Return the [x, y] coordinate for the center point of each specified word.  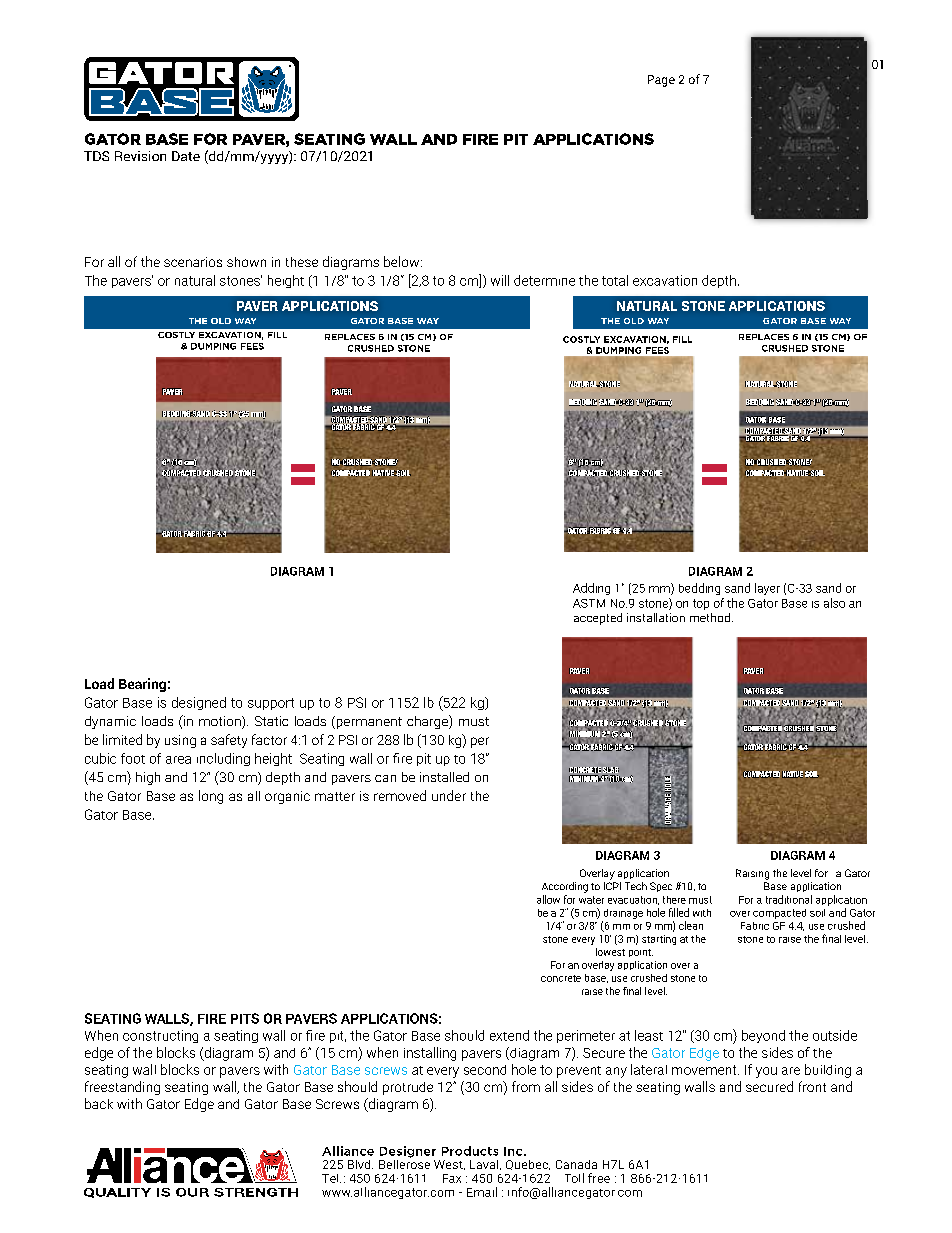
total [615, 280]
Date [186, 156]
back [99, 1103]
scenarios [193, 262]
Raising [752, 874]
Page [661, 81]
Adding [591, 589]
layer [767, 589]
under [449, 795]
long [211, 797]
